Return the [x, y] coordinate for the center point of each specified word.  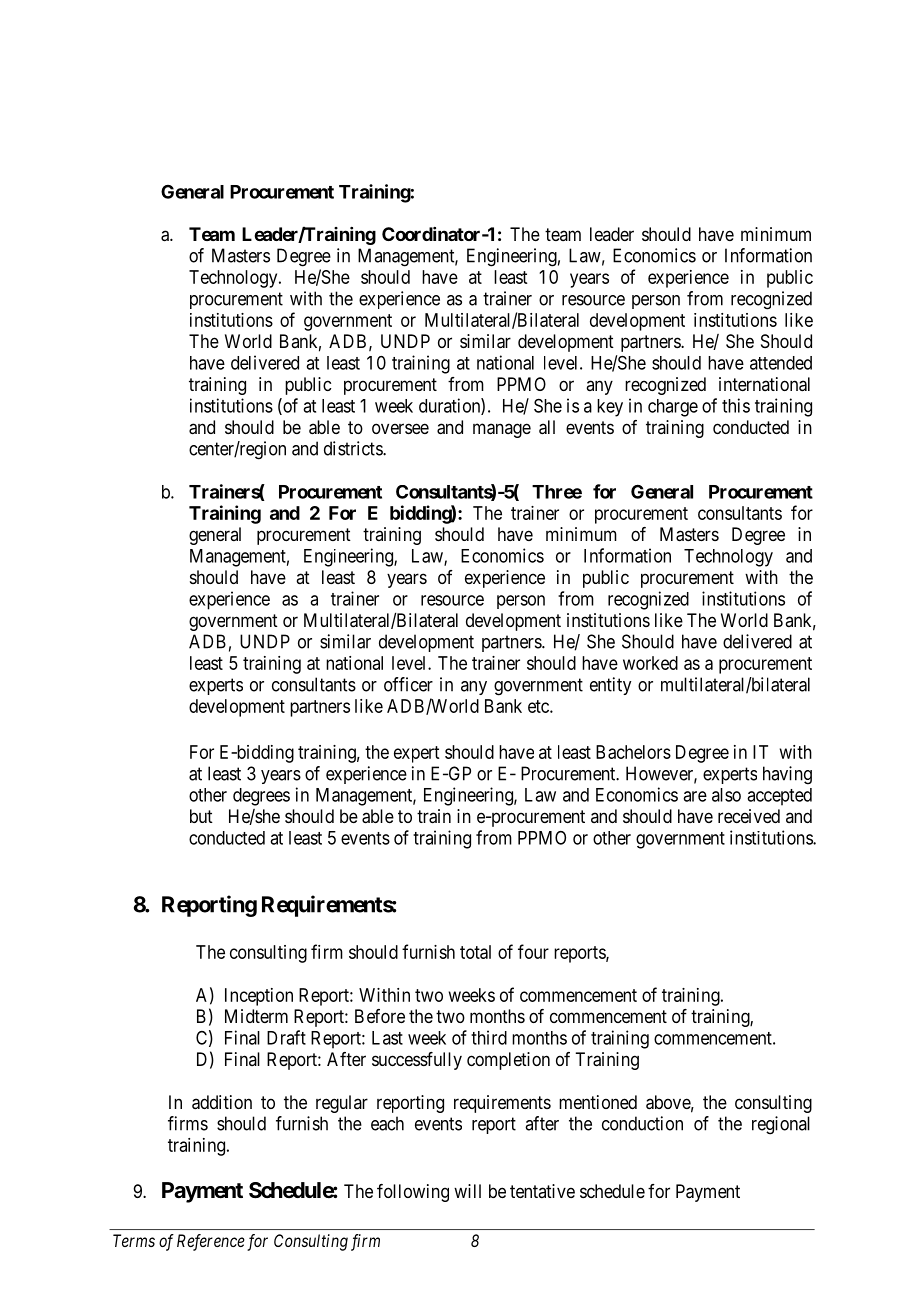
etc [539, 706]
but [201, 816]
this [736, 405]
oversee [400, 428]
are [695, 796]
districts [354, 448]
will [467, 1191]
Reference [211, 1242]
